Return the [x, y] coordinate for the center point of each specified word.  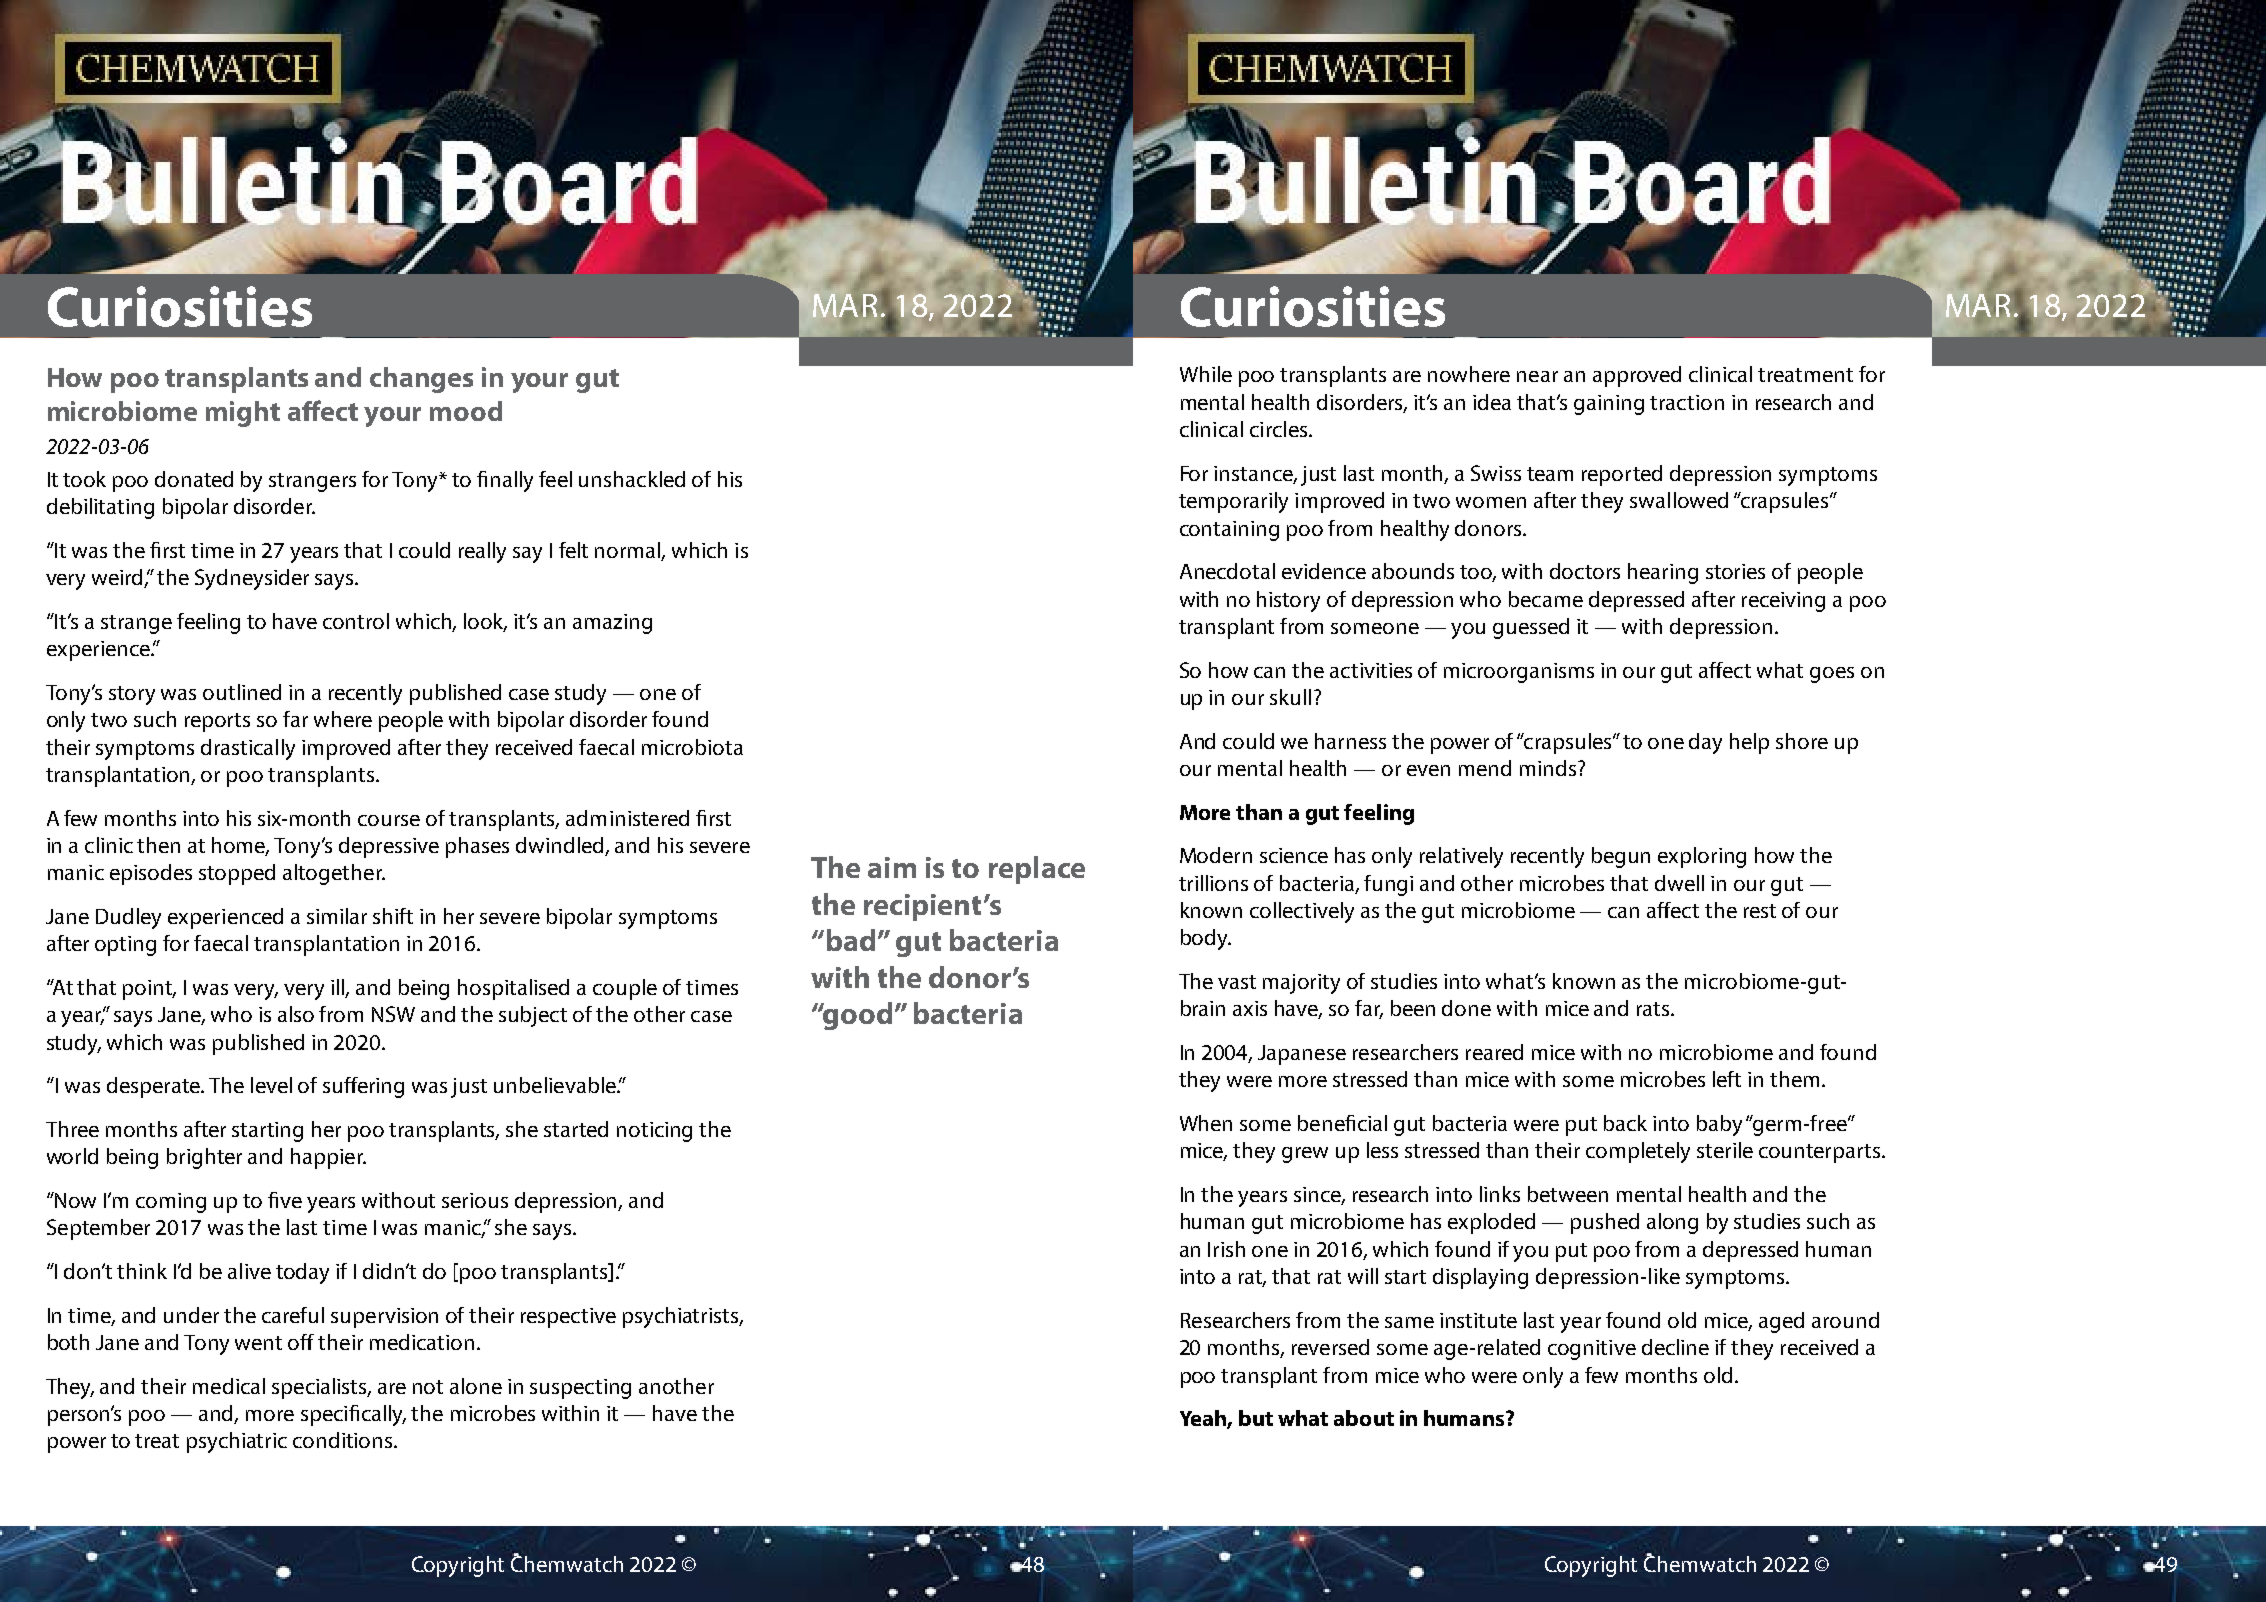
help [1749, 743]
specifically [353, 1415]
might [243, 414]
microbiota [692, 747]
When [1206, 1123]
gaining [1609, 405]
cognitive [1592, 1350]
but [1256, 1418]
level [271, 1085]
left [1727, 1079]
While [1206, 374]
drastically [248, 749]
